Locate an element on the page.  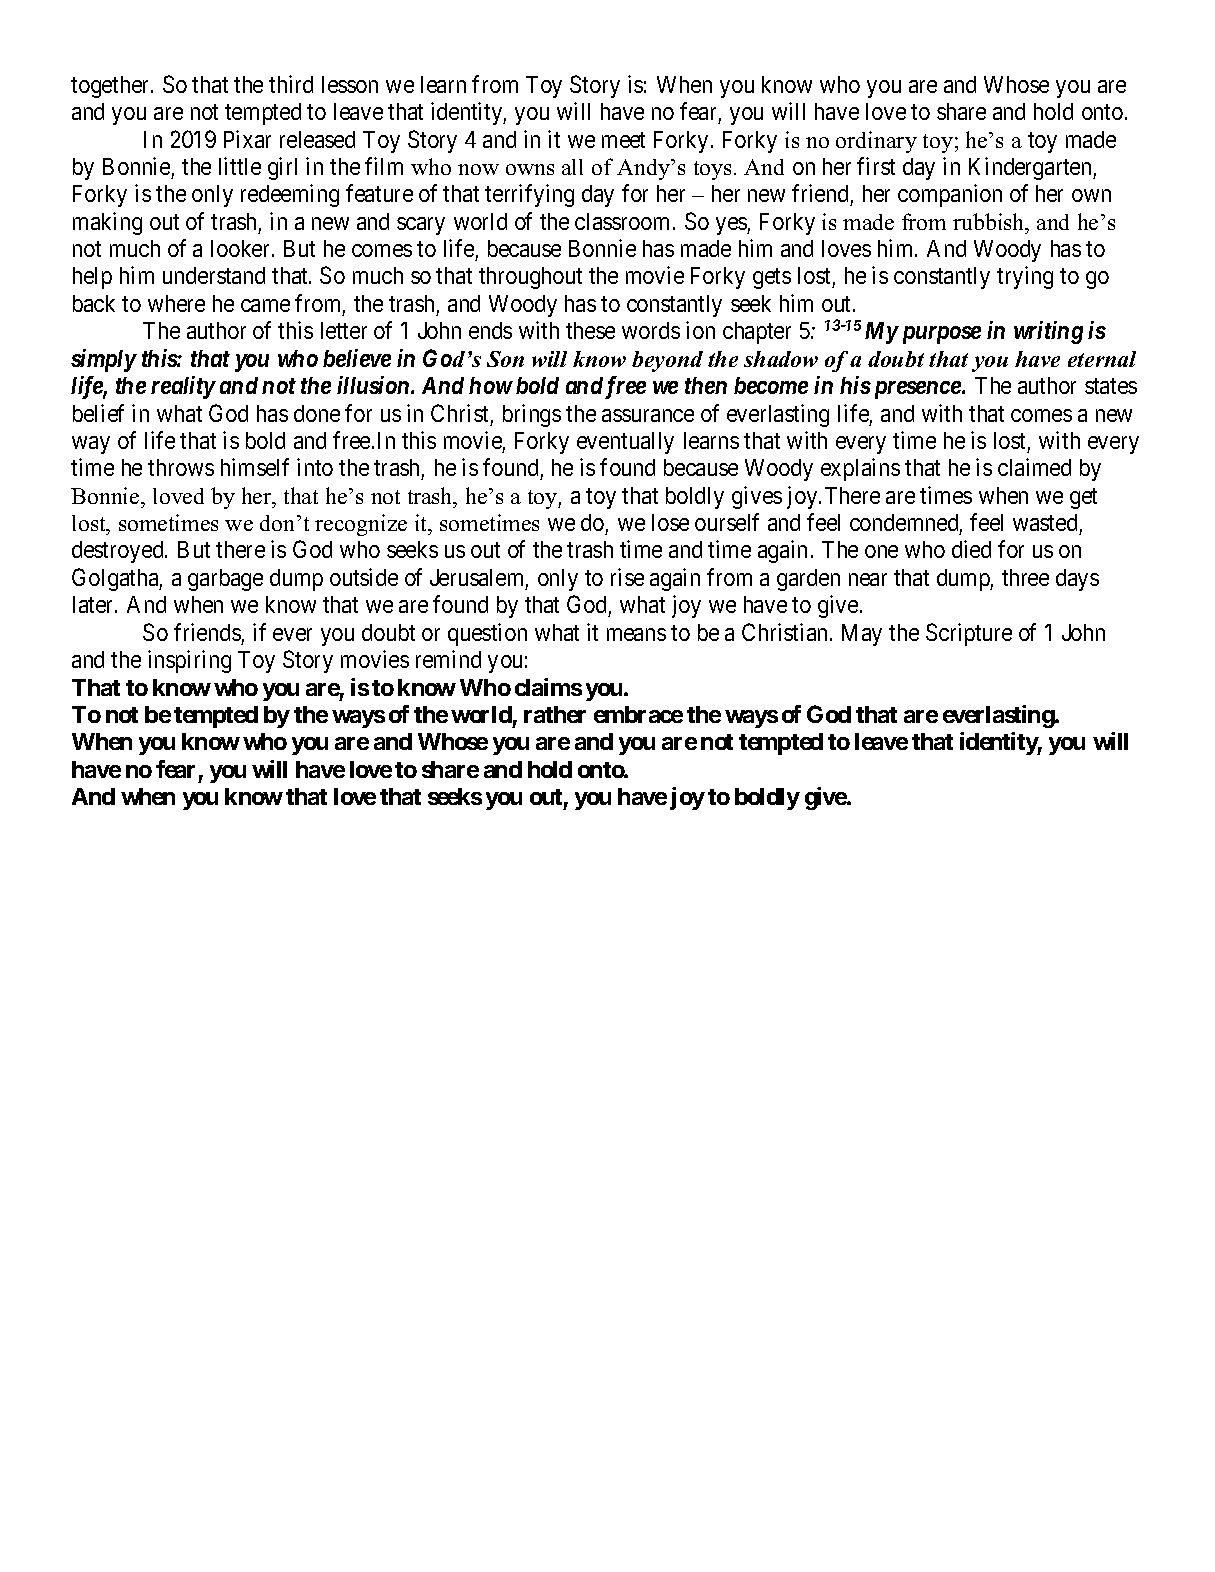
destroyed is located at coordinates (119, 552).
